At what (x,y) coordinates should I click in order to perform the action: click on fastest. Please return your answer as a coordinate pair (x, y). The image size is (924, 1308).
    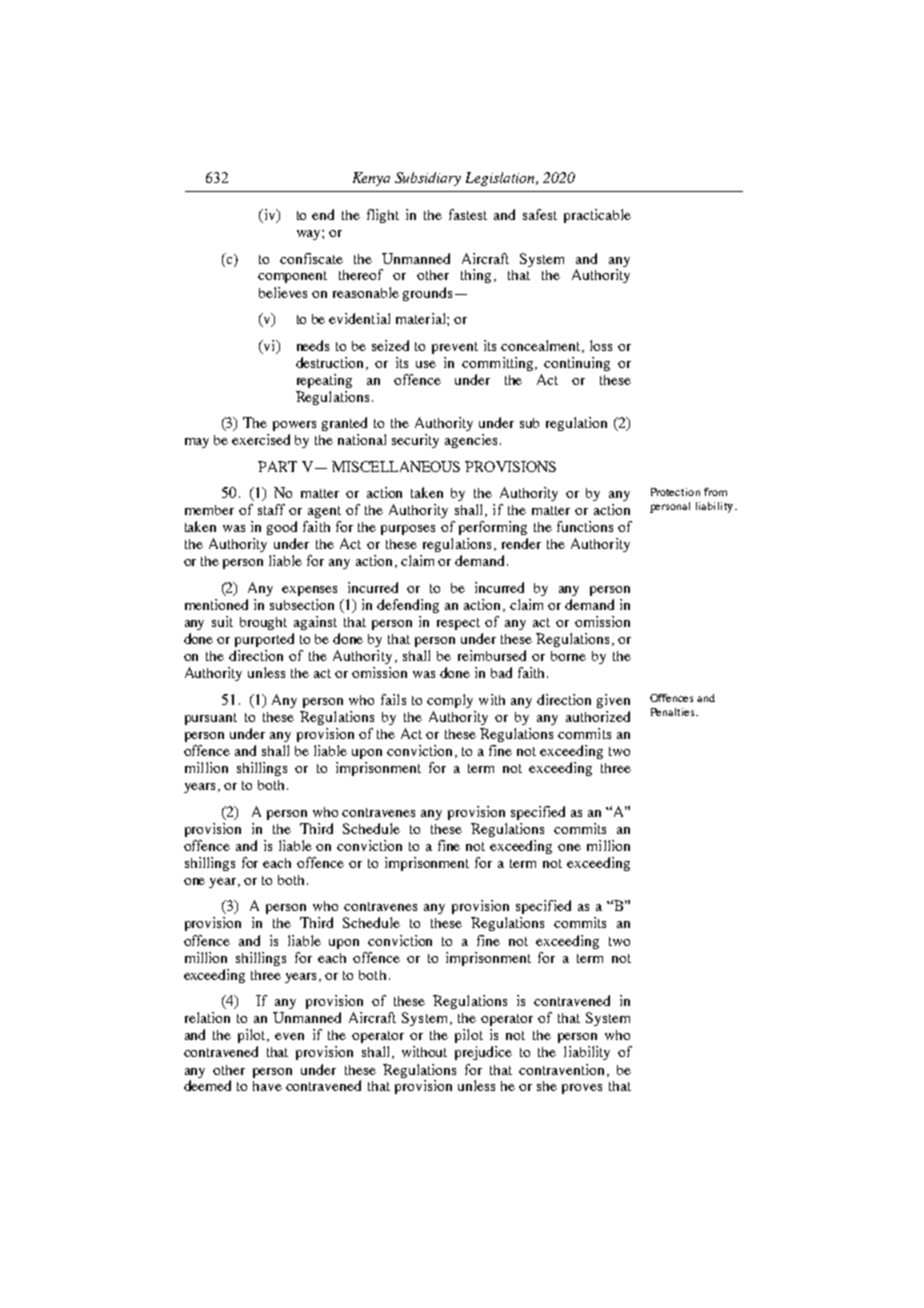
    Looking at the image, I should click on (468, 214).
